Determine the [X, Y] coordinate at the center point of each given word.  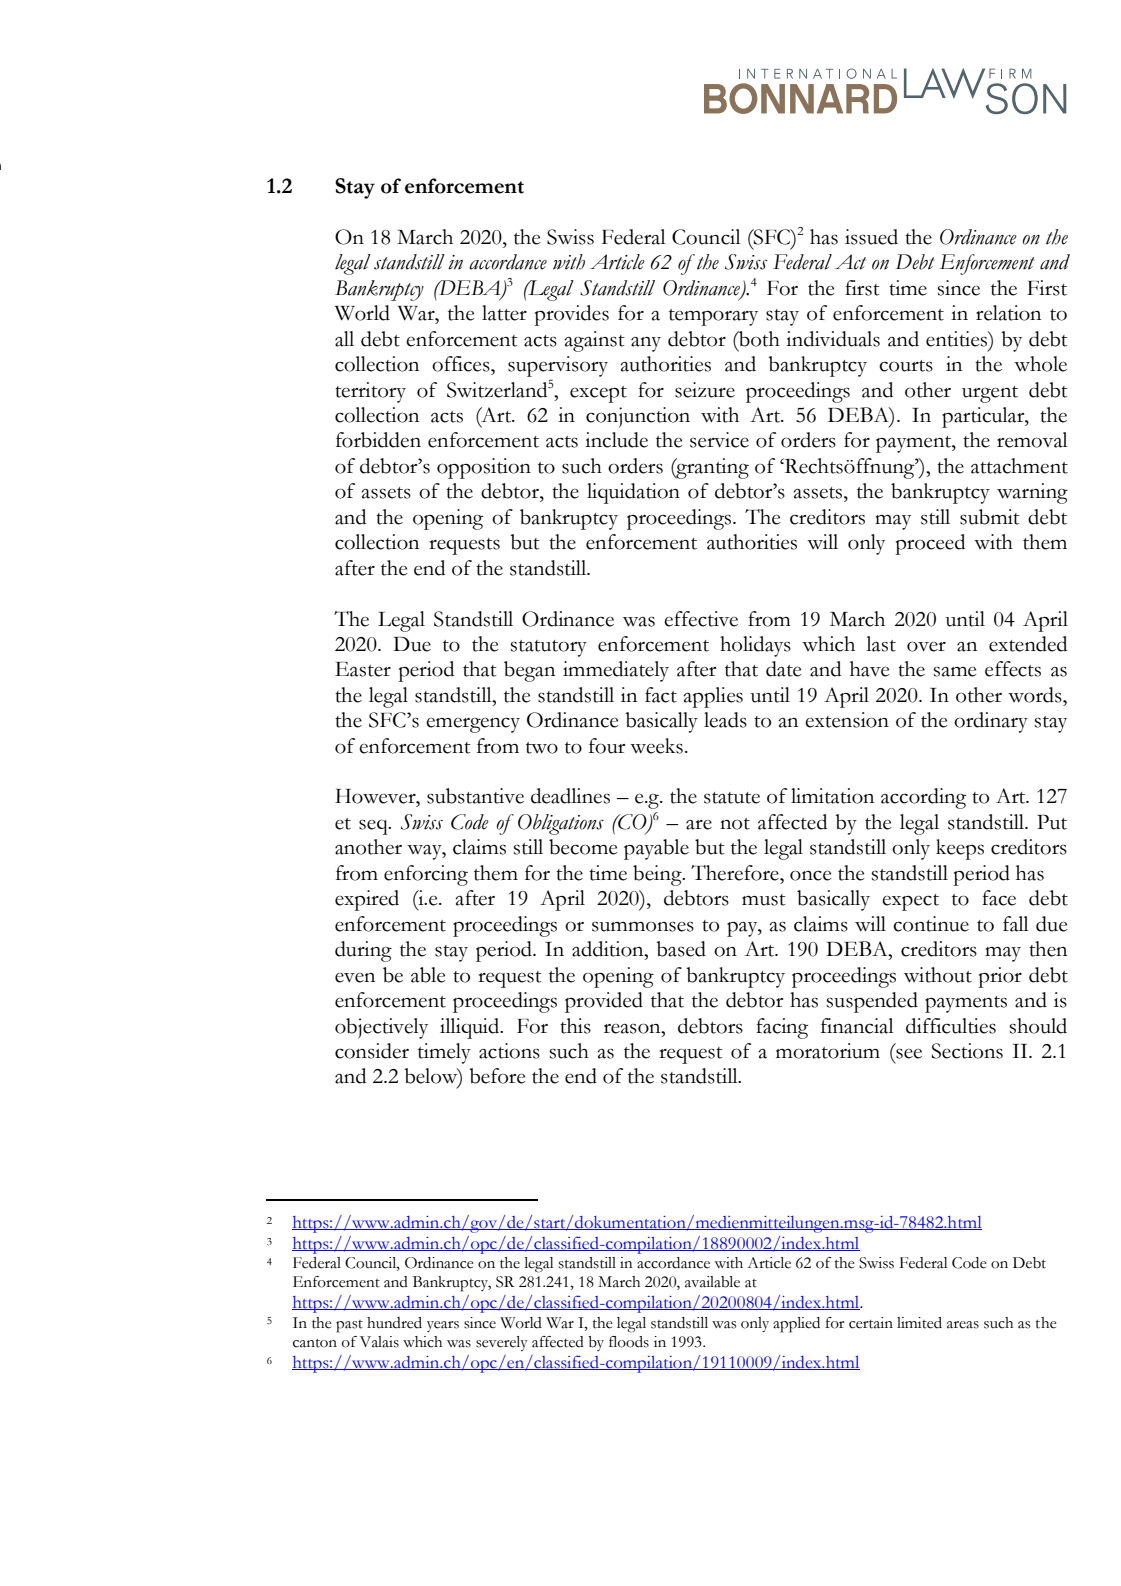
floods [629, 1342]
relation [1008, 313]
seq [374, 827]
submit [990, 517]
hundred [394, 1323]
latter [504, 313]
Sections [967, 1051]
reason [633, 1029]
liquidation [633, 493]
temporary [713, 317]
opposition [484, 468]
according [923, 798]
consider [372, 1051]
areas [963, 1325]
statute [732, 798]
